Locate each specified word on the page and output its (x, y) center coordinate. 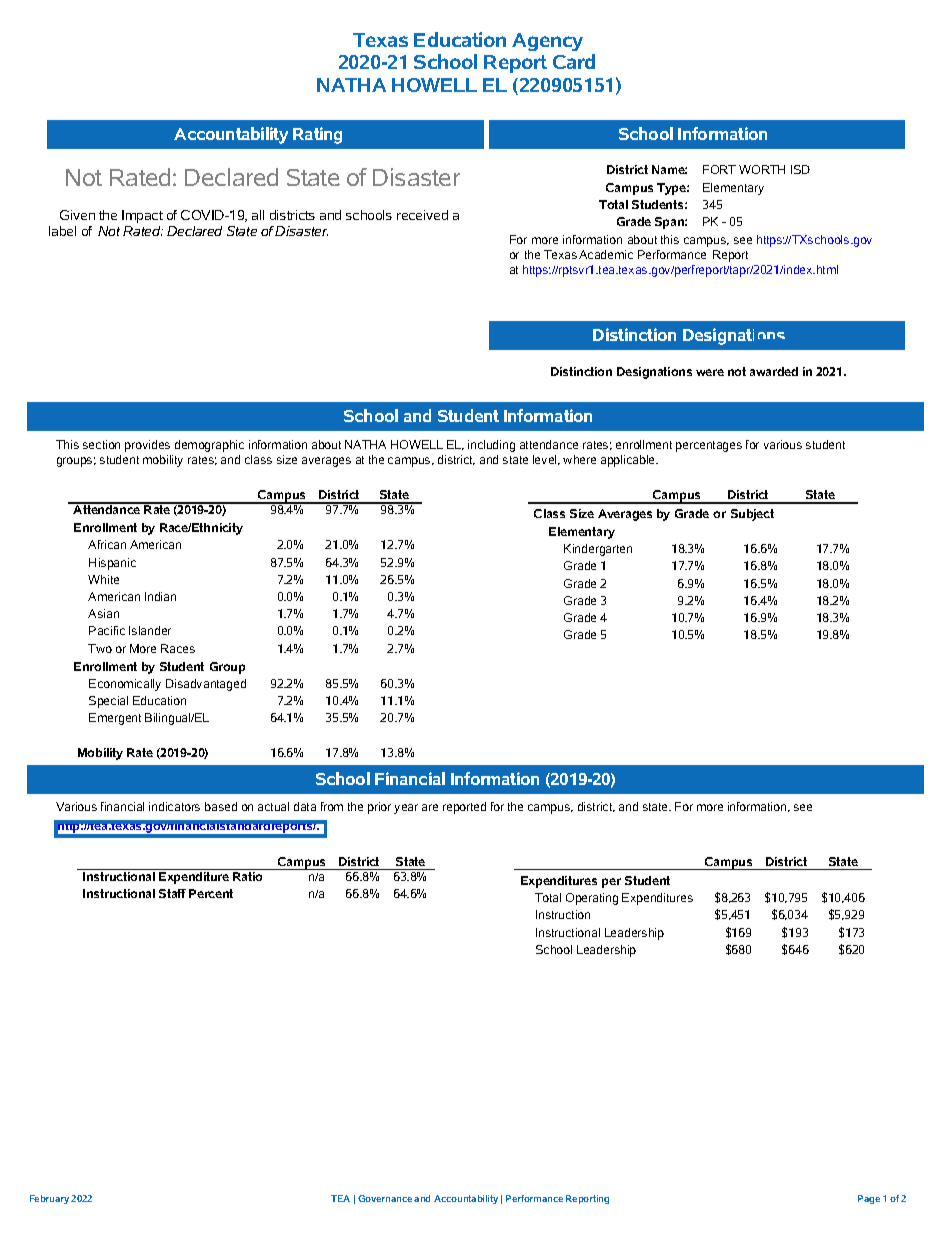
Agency (547, 42)
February (49, 1199)
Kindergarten (598, 550)
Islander (150, 630)
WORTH (762, 169)
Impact (142, 216)
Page (869, 1199)
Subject (752, 515)
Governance (385, 1198)
